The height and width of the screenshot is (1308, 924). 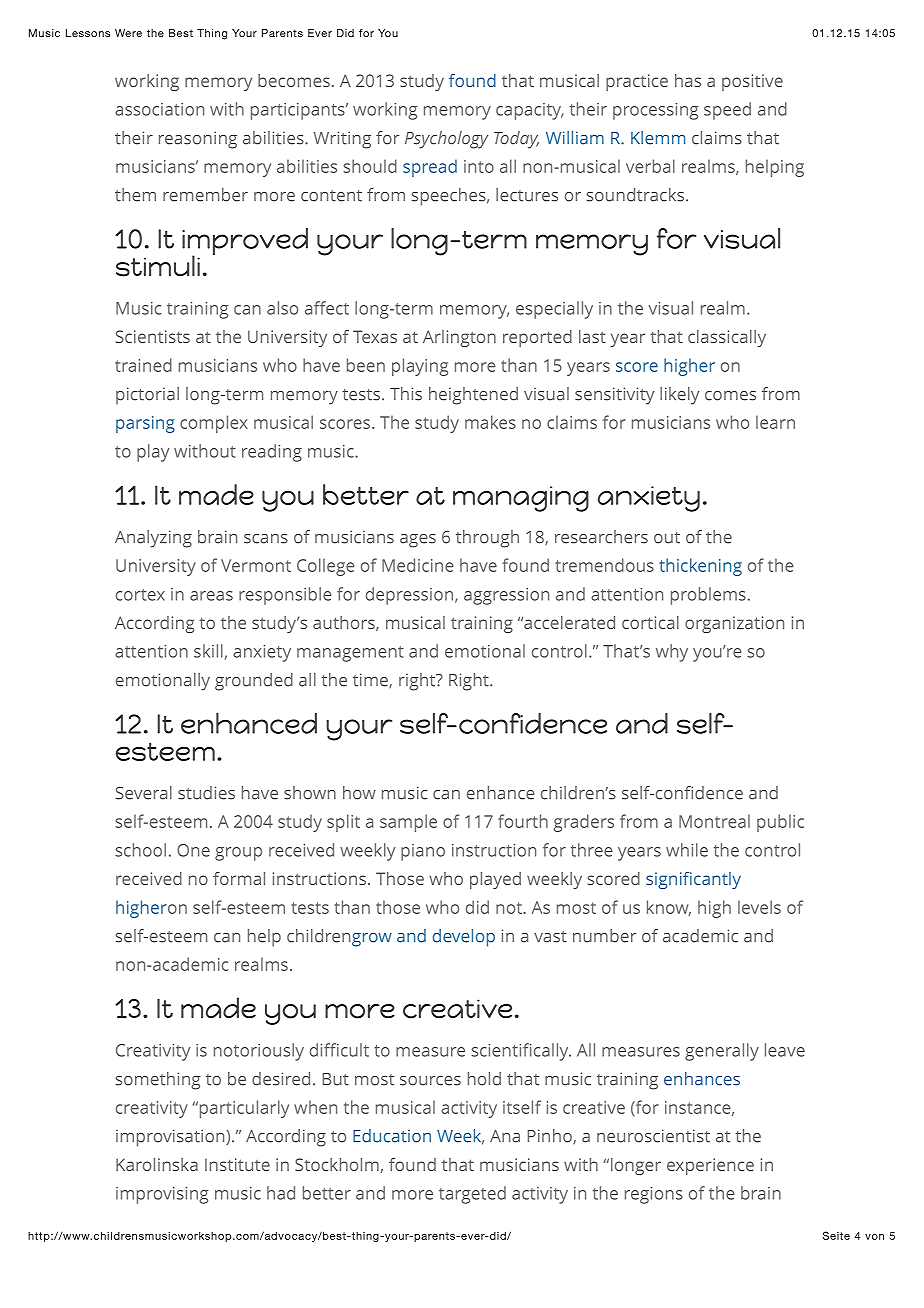 I want to click on capacity, so click(x=530, y=111).
